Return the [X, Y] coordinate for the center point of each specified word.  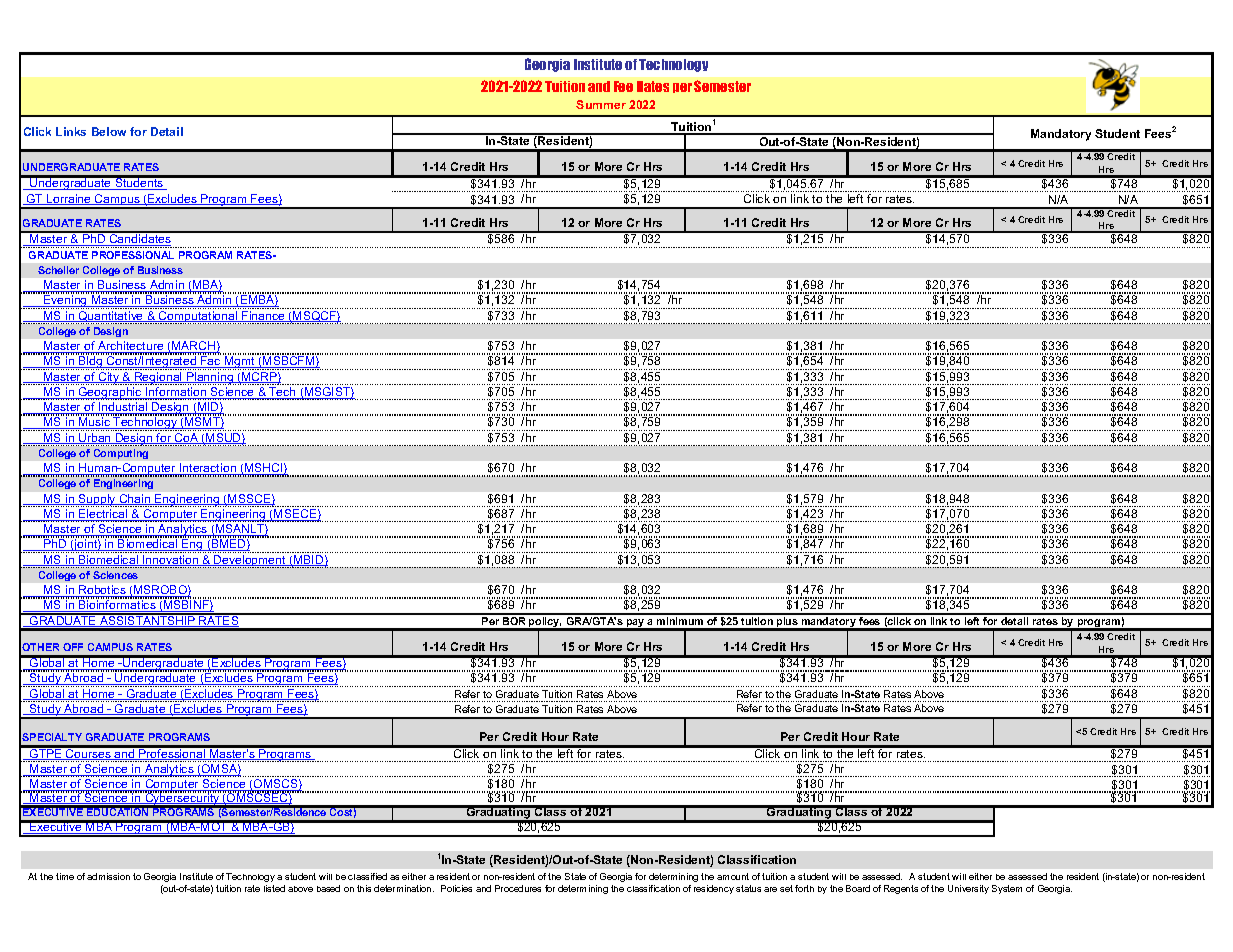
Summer [601, 104]
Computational [198, 317]
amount [733, 876]
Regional [158, 378]
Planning [210, 378]
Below [109, 131]
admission [108, 876]
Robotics [102, 591]
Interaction [208, 469]
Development [250, 561]
